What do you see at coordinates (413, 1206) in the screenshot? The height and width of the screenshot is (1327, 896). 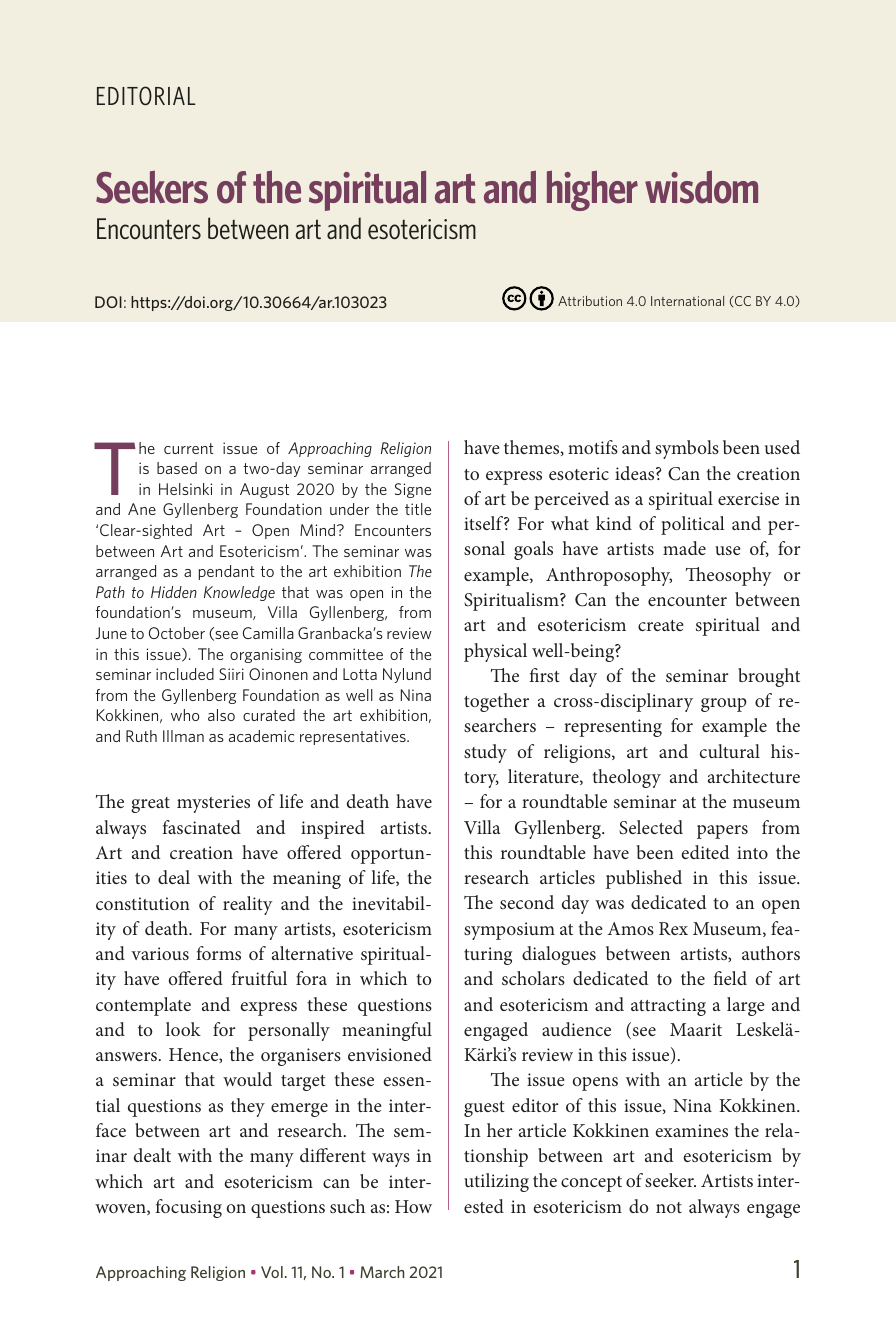 I see `How` at bounding box center [413, 1206].
